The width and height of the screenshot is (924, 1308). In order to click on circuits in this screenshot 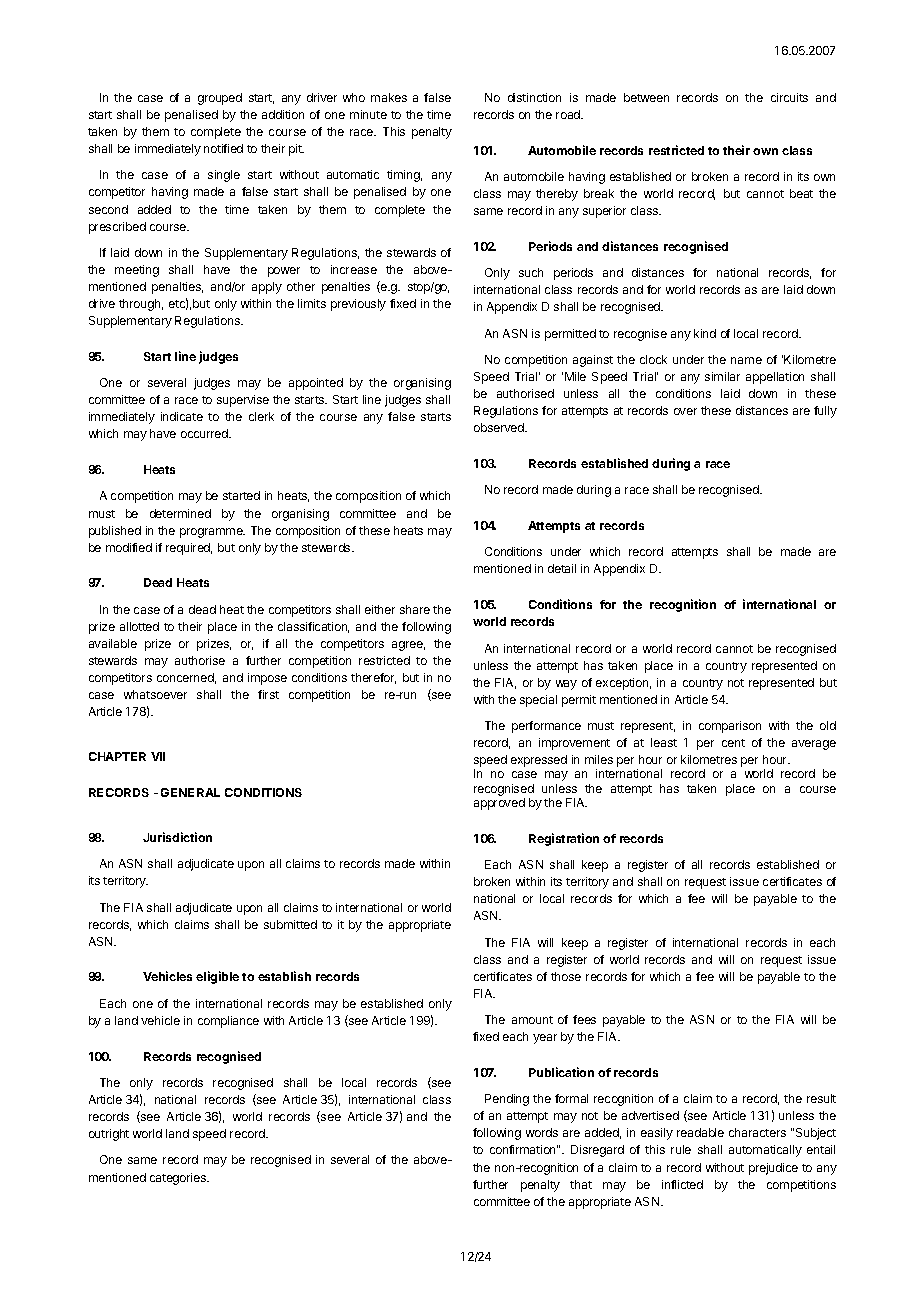, I will do `click(789, 97)`.
